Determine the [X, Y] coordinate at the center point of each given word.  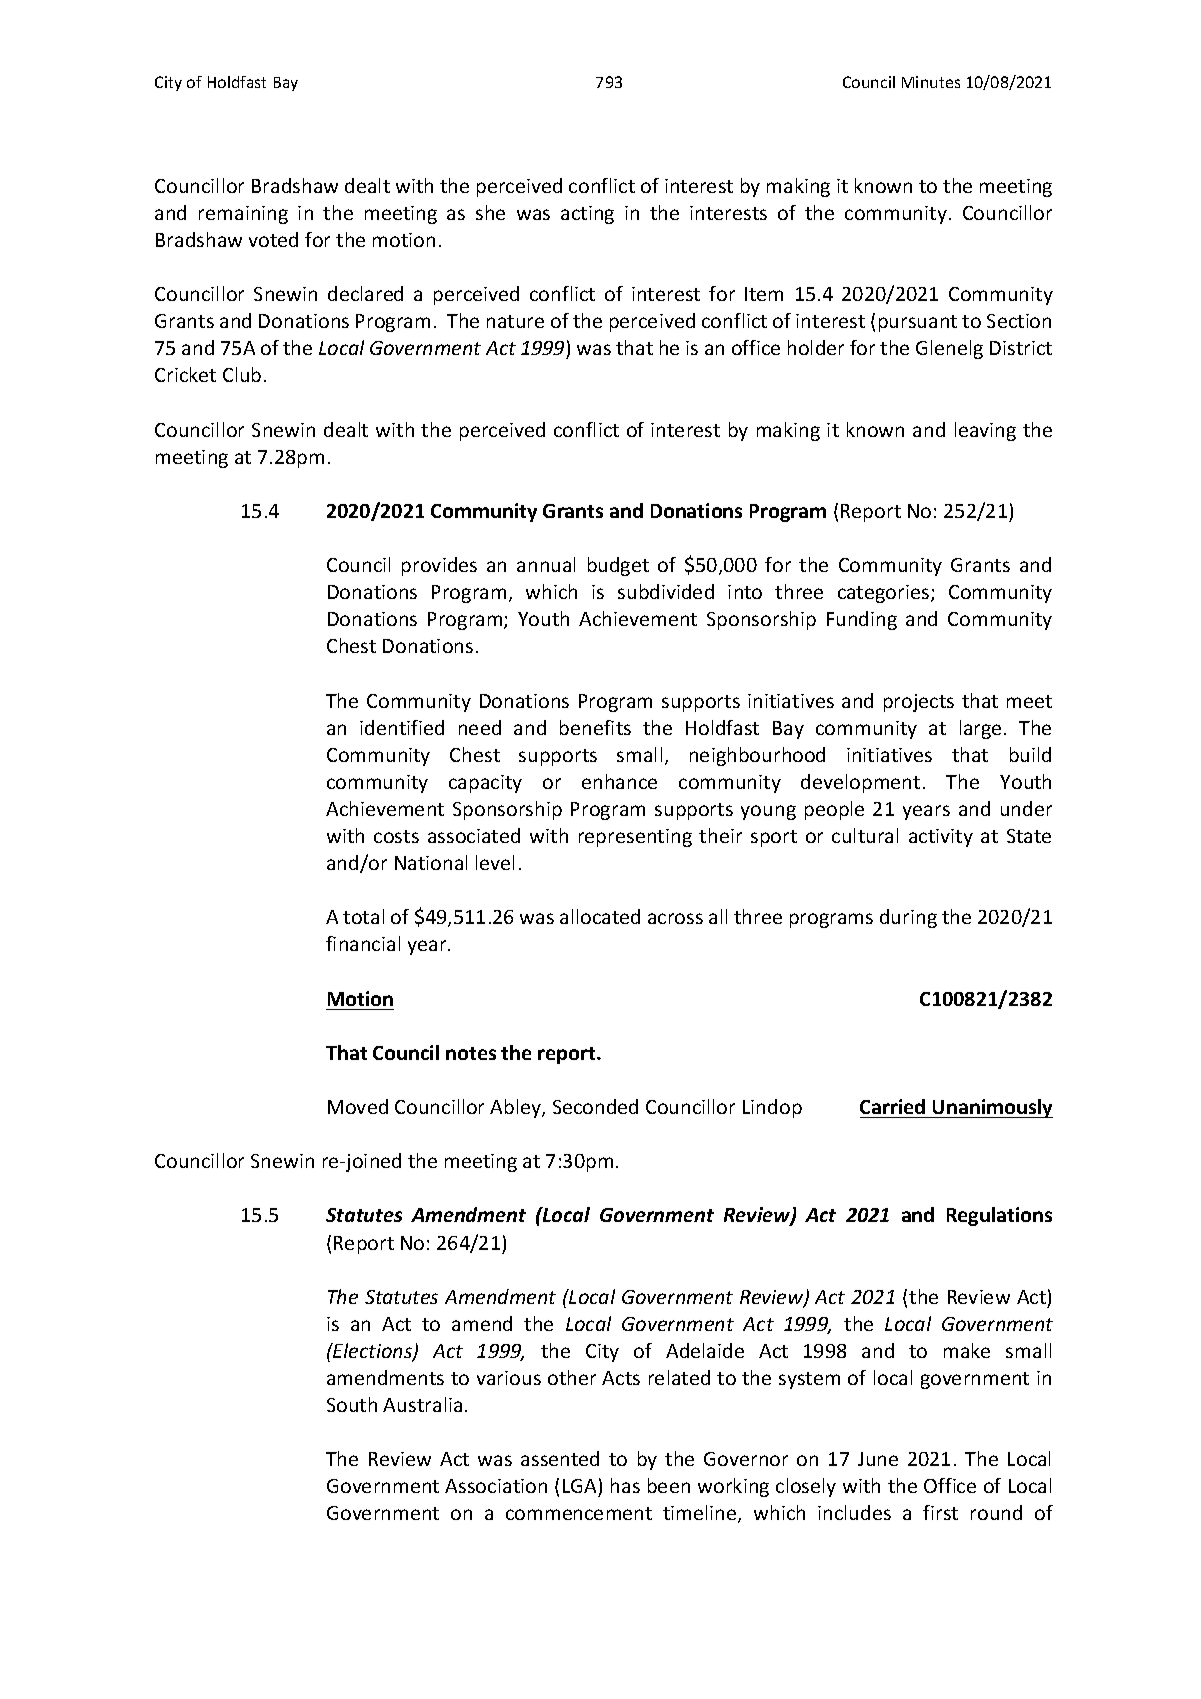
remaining [243, 215]
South [352, 1404]
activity [941, 838]
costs [396, 836]
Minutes [931, 82]
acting [587, 215]
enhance [619, 781]
